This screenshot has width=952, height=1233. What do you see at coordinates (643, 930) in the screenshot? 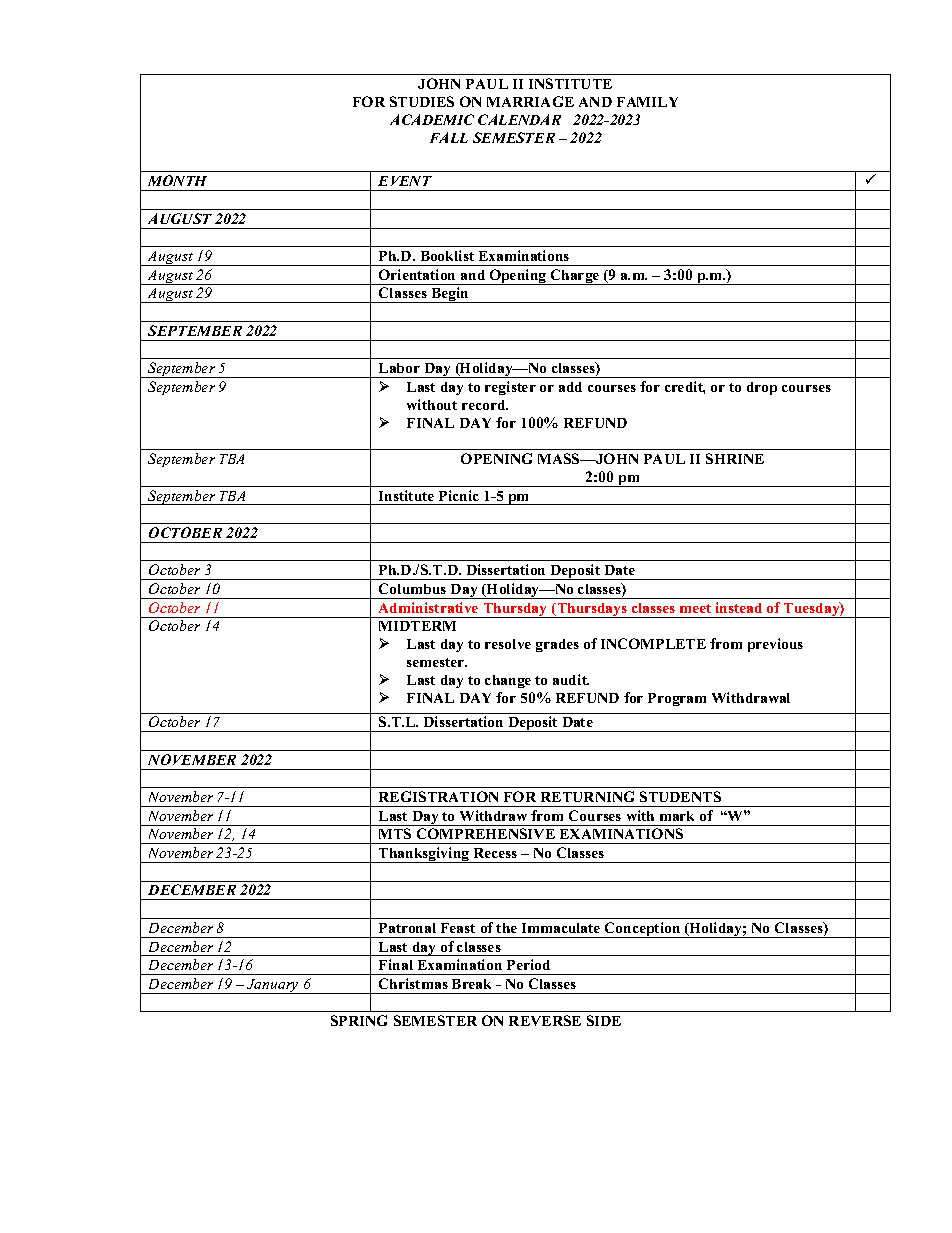
I see `Conception` at bounding box center [643, 930].
